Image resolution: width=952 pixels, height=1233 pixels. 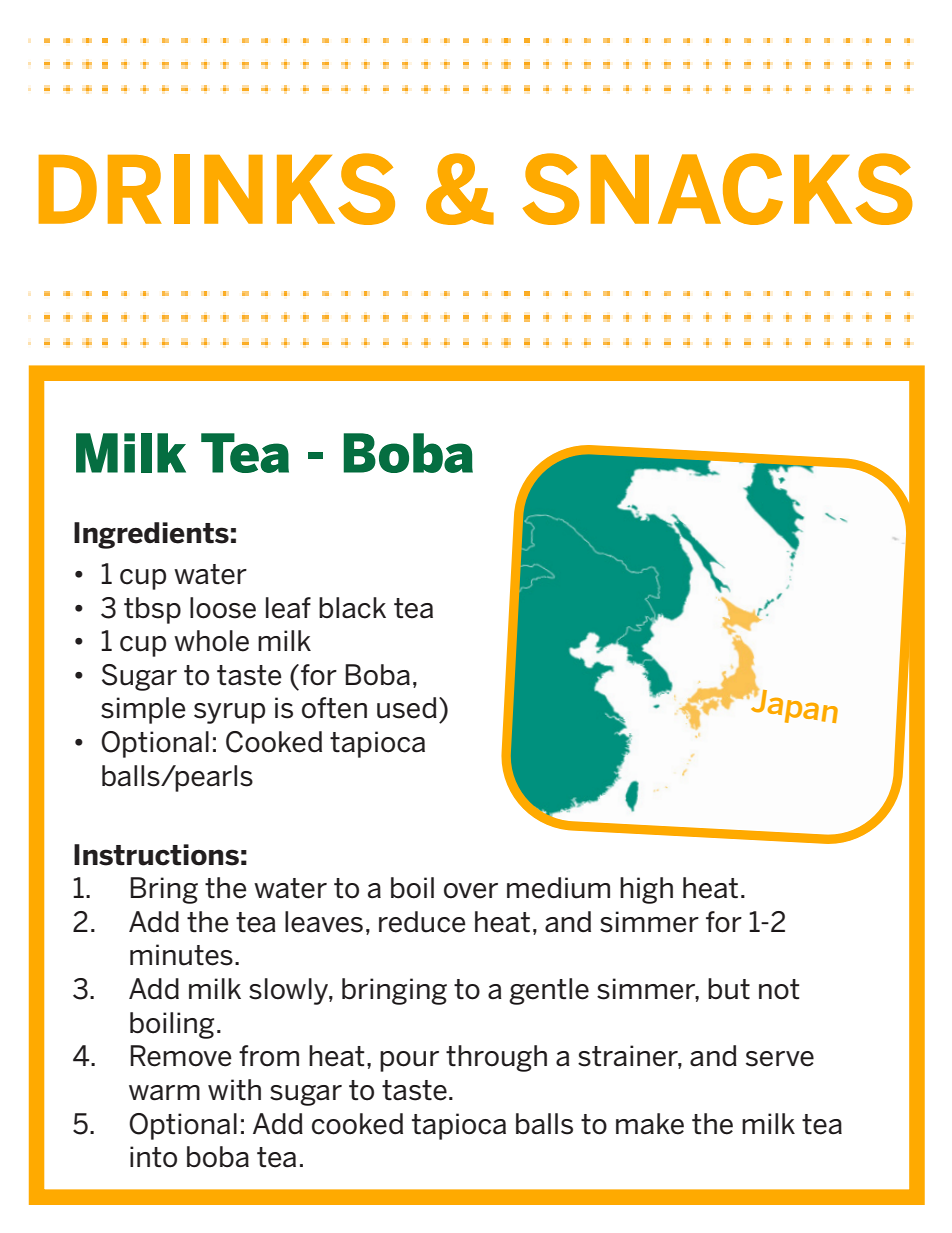 I want to click on SNACKS, so click(x=718, y=189).
